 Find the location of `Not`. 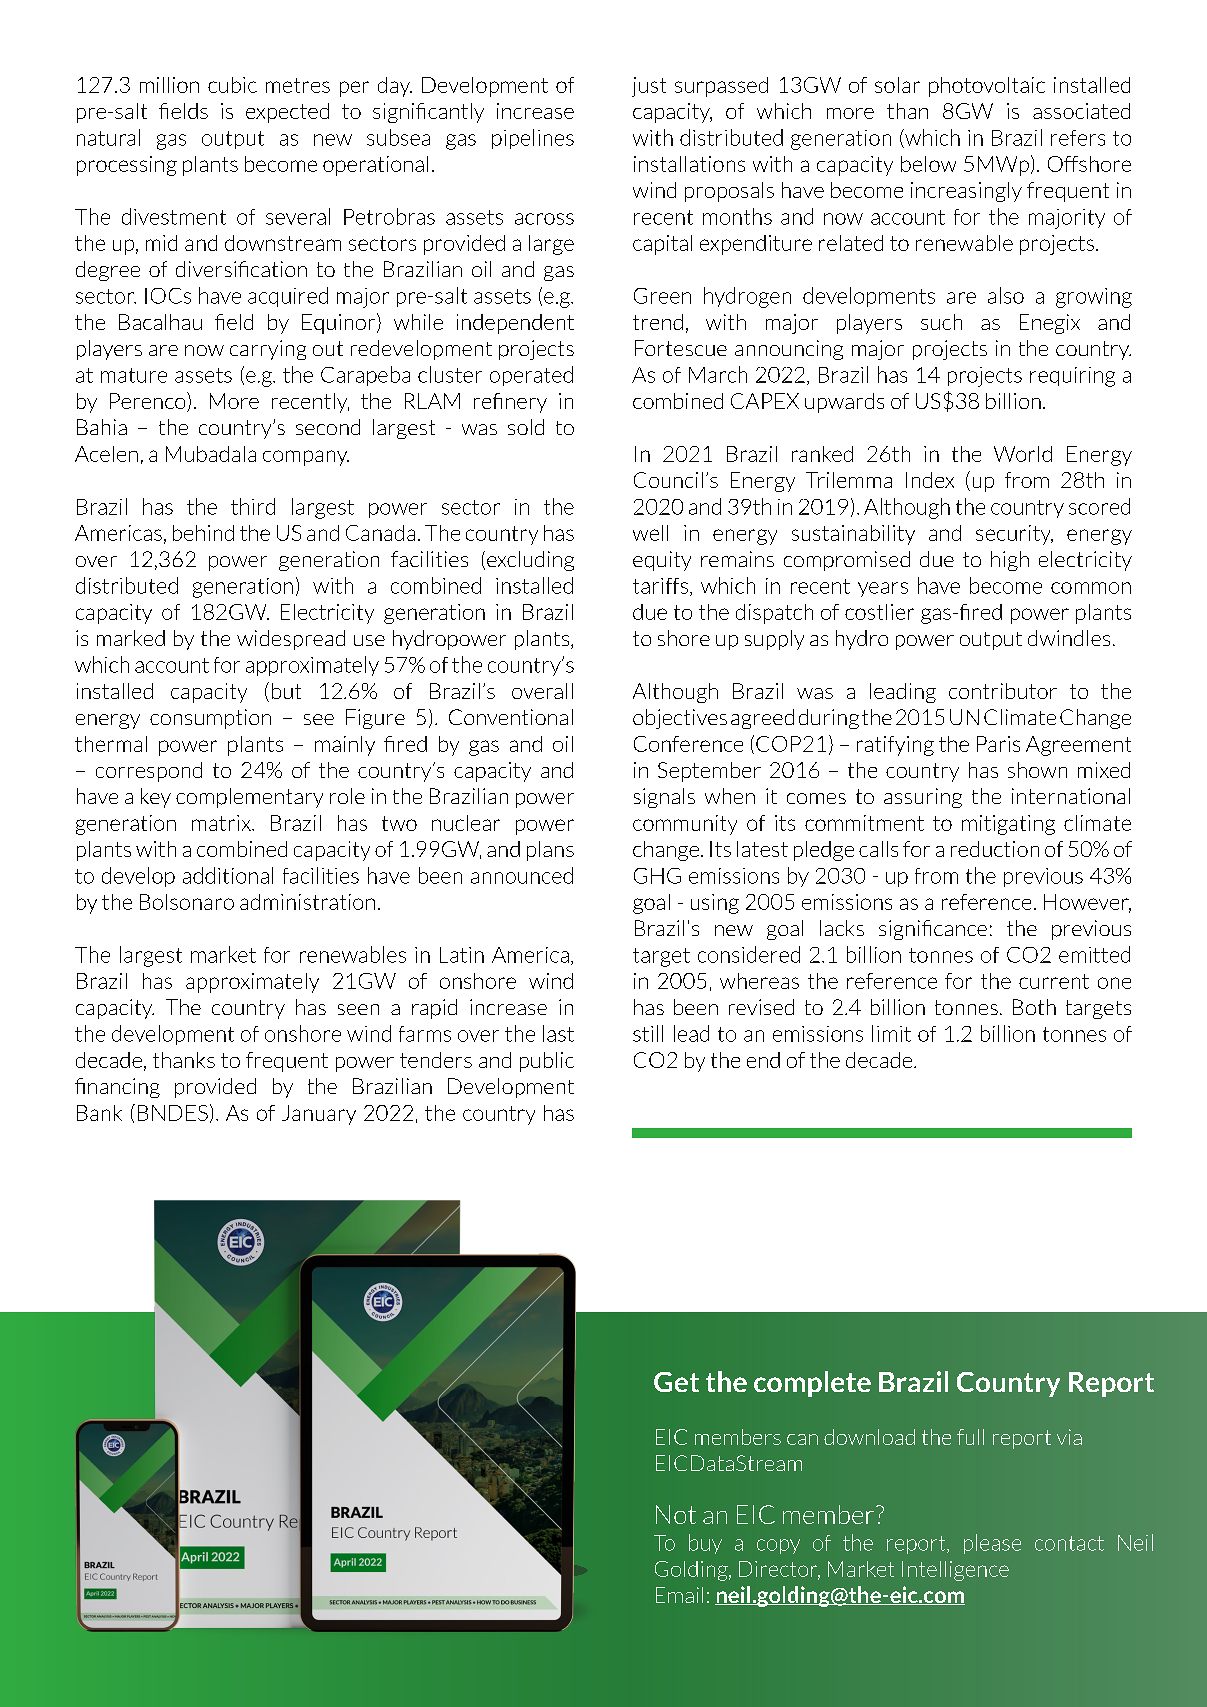

Not is located at coordinates (676, 1514).
